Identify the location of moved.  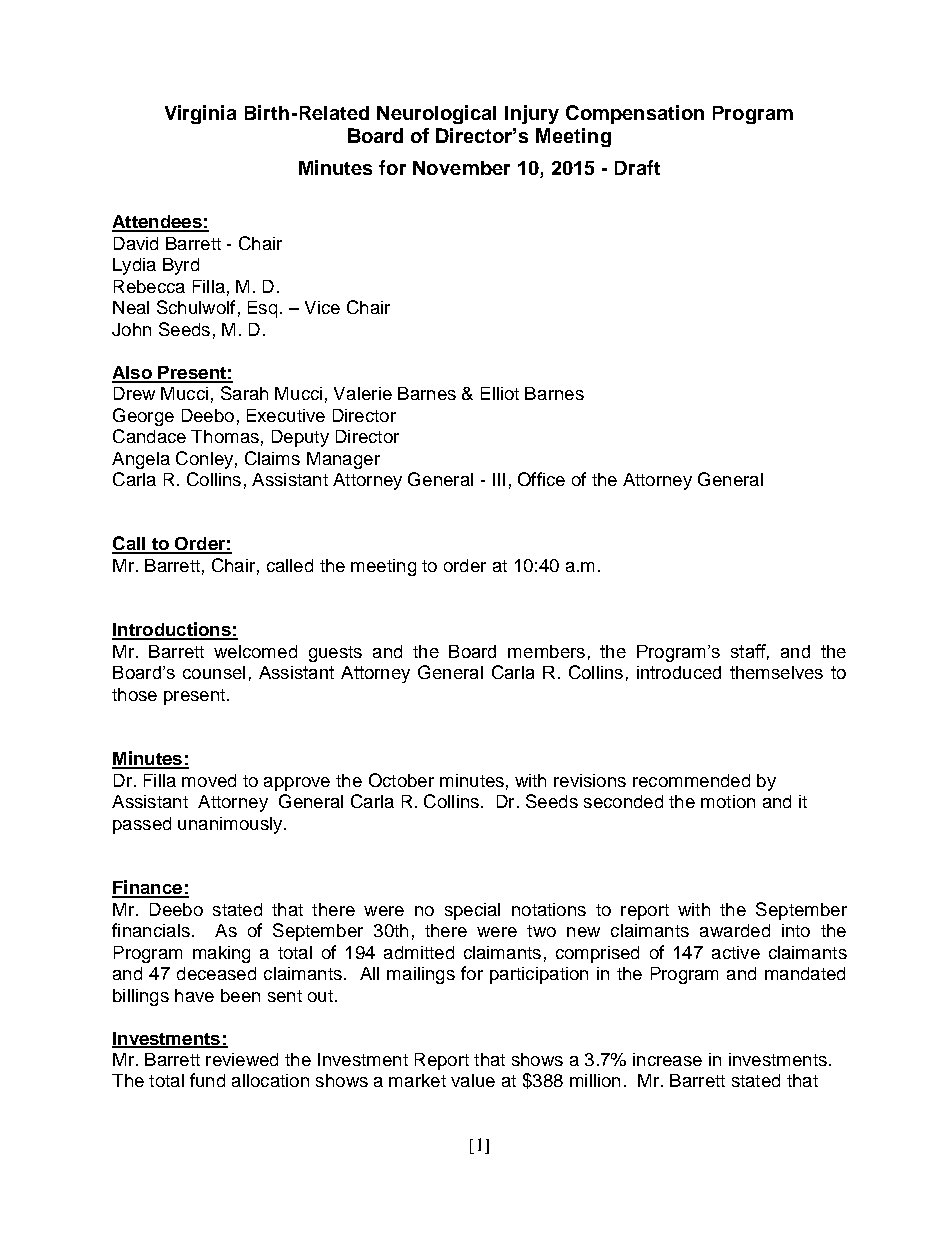
(209, 780).
